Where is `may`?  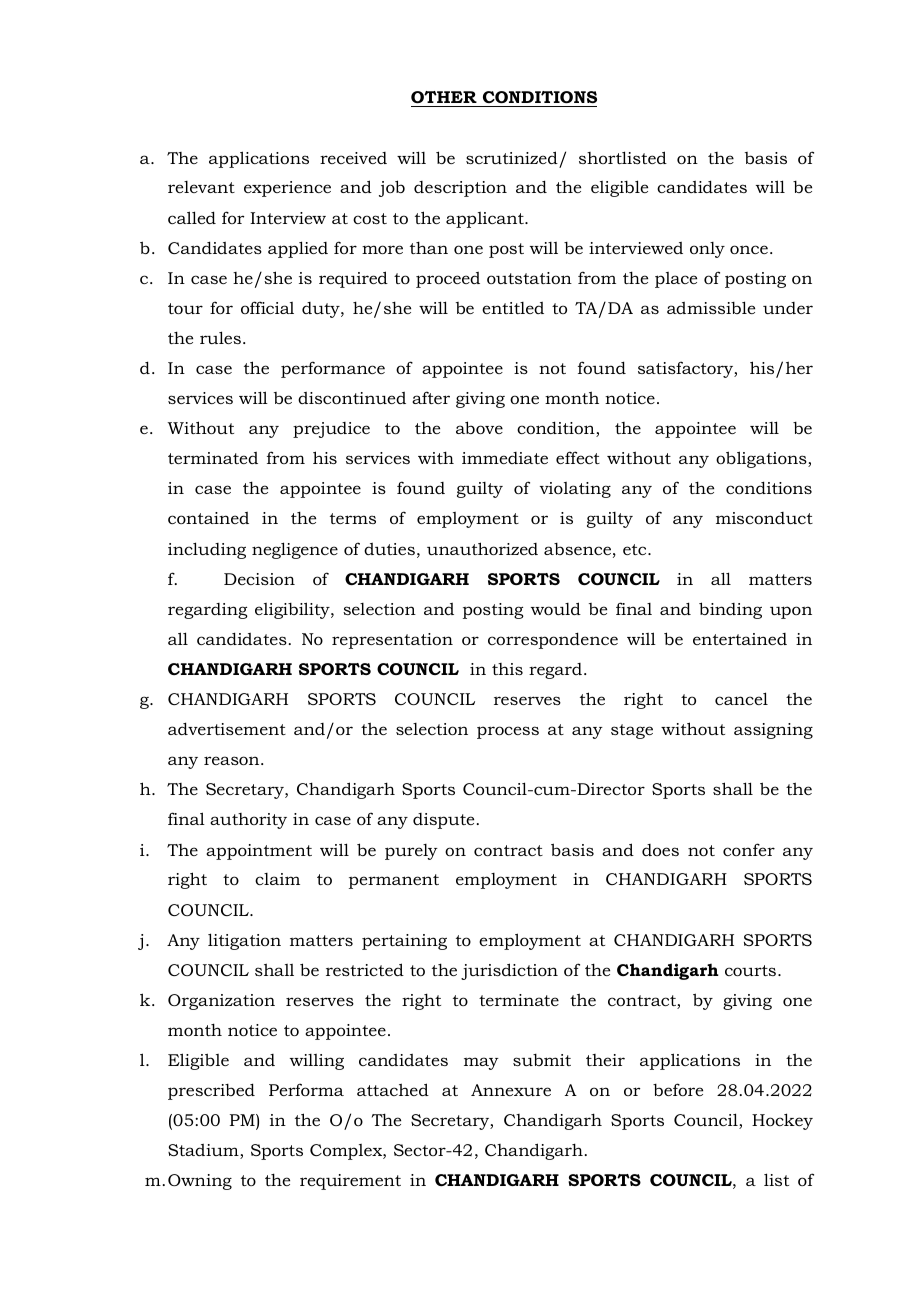 may is located at coordinates (481, 1063).
